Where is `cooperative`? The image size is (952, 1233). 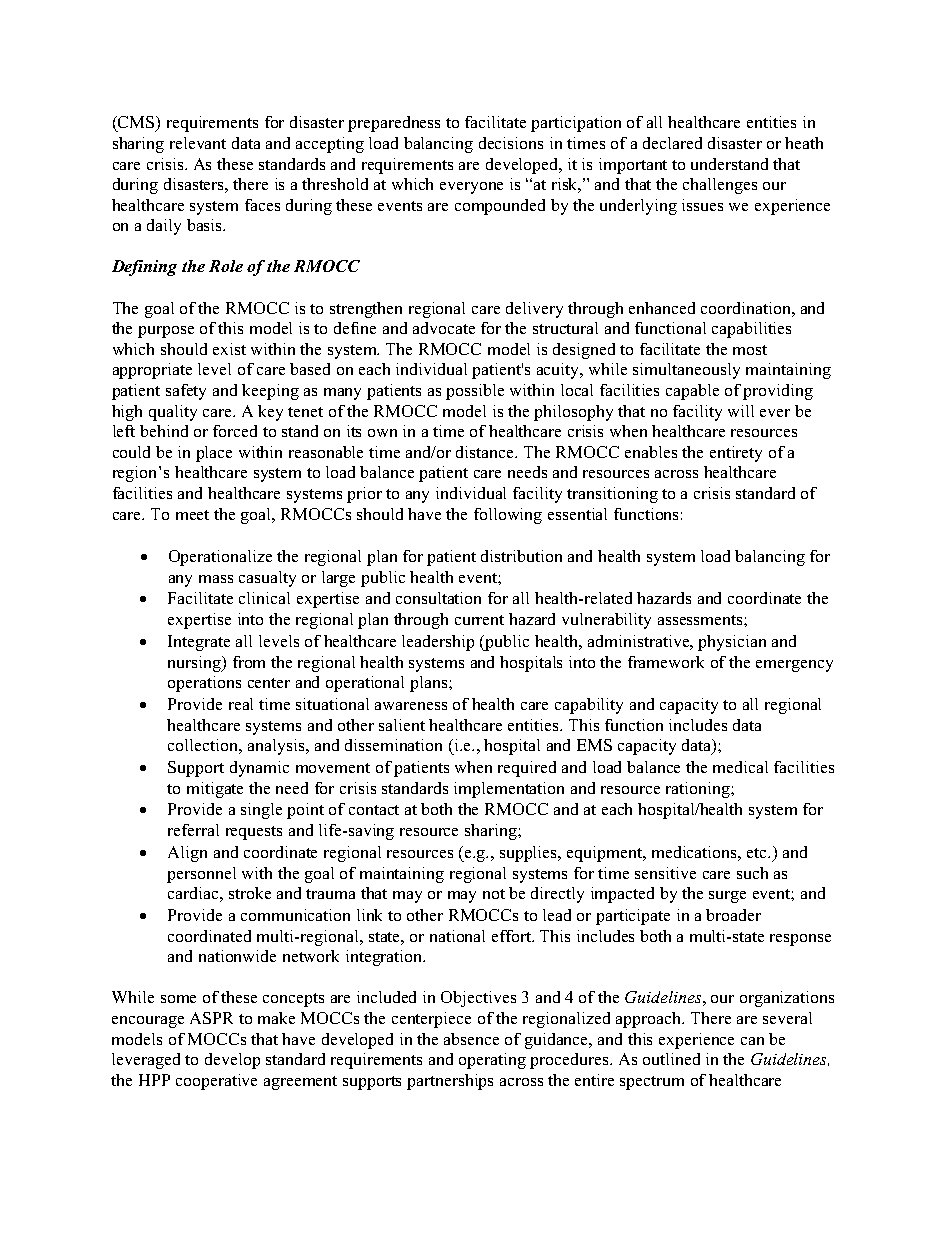 cooperative is located at coordinates (216, 1082).
